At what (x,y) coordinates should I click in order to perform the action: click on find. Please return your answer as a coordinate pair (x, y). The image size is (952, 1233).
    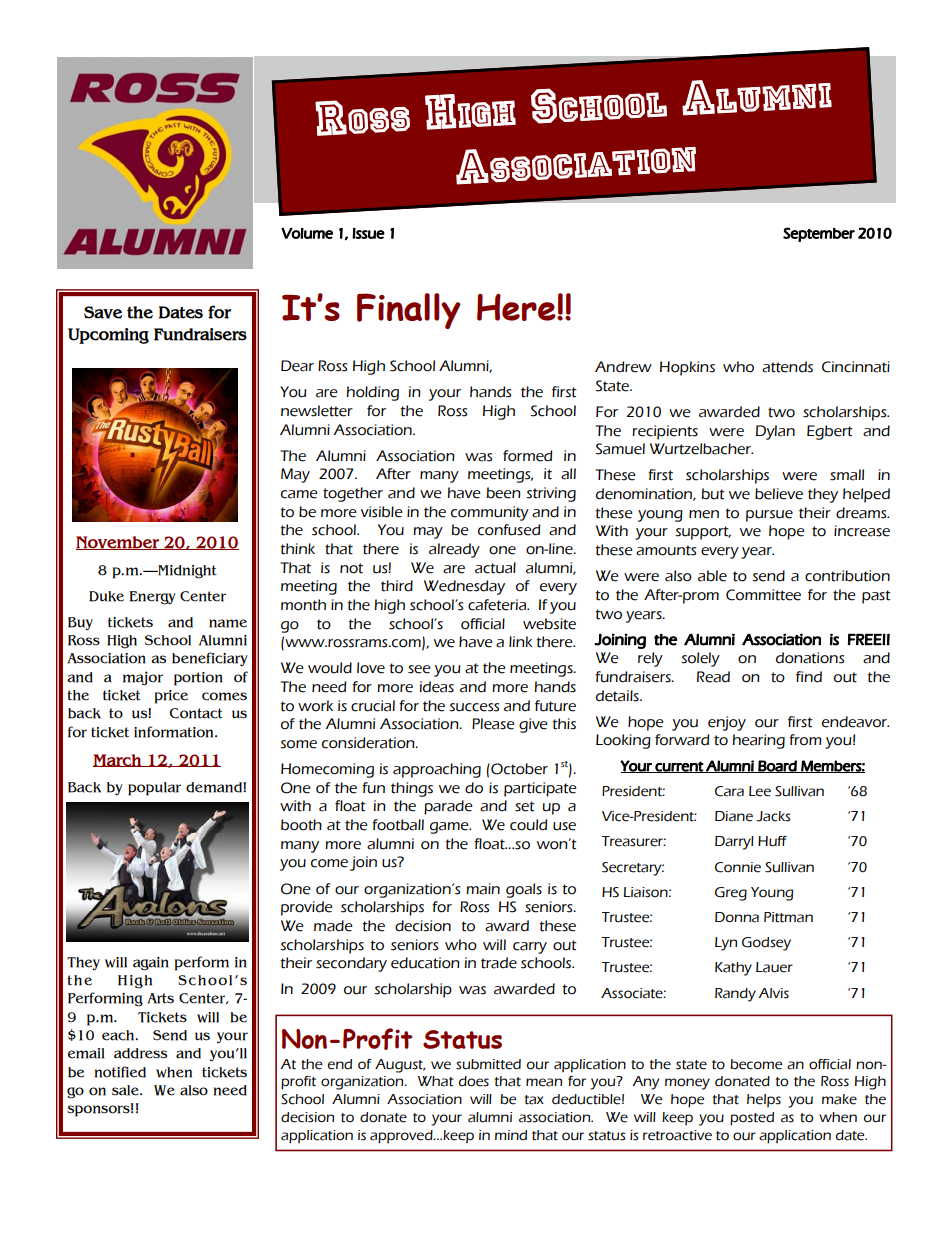
    Looking at the image, I should click on (809, 677).
